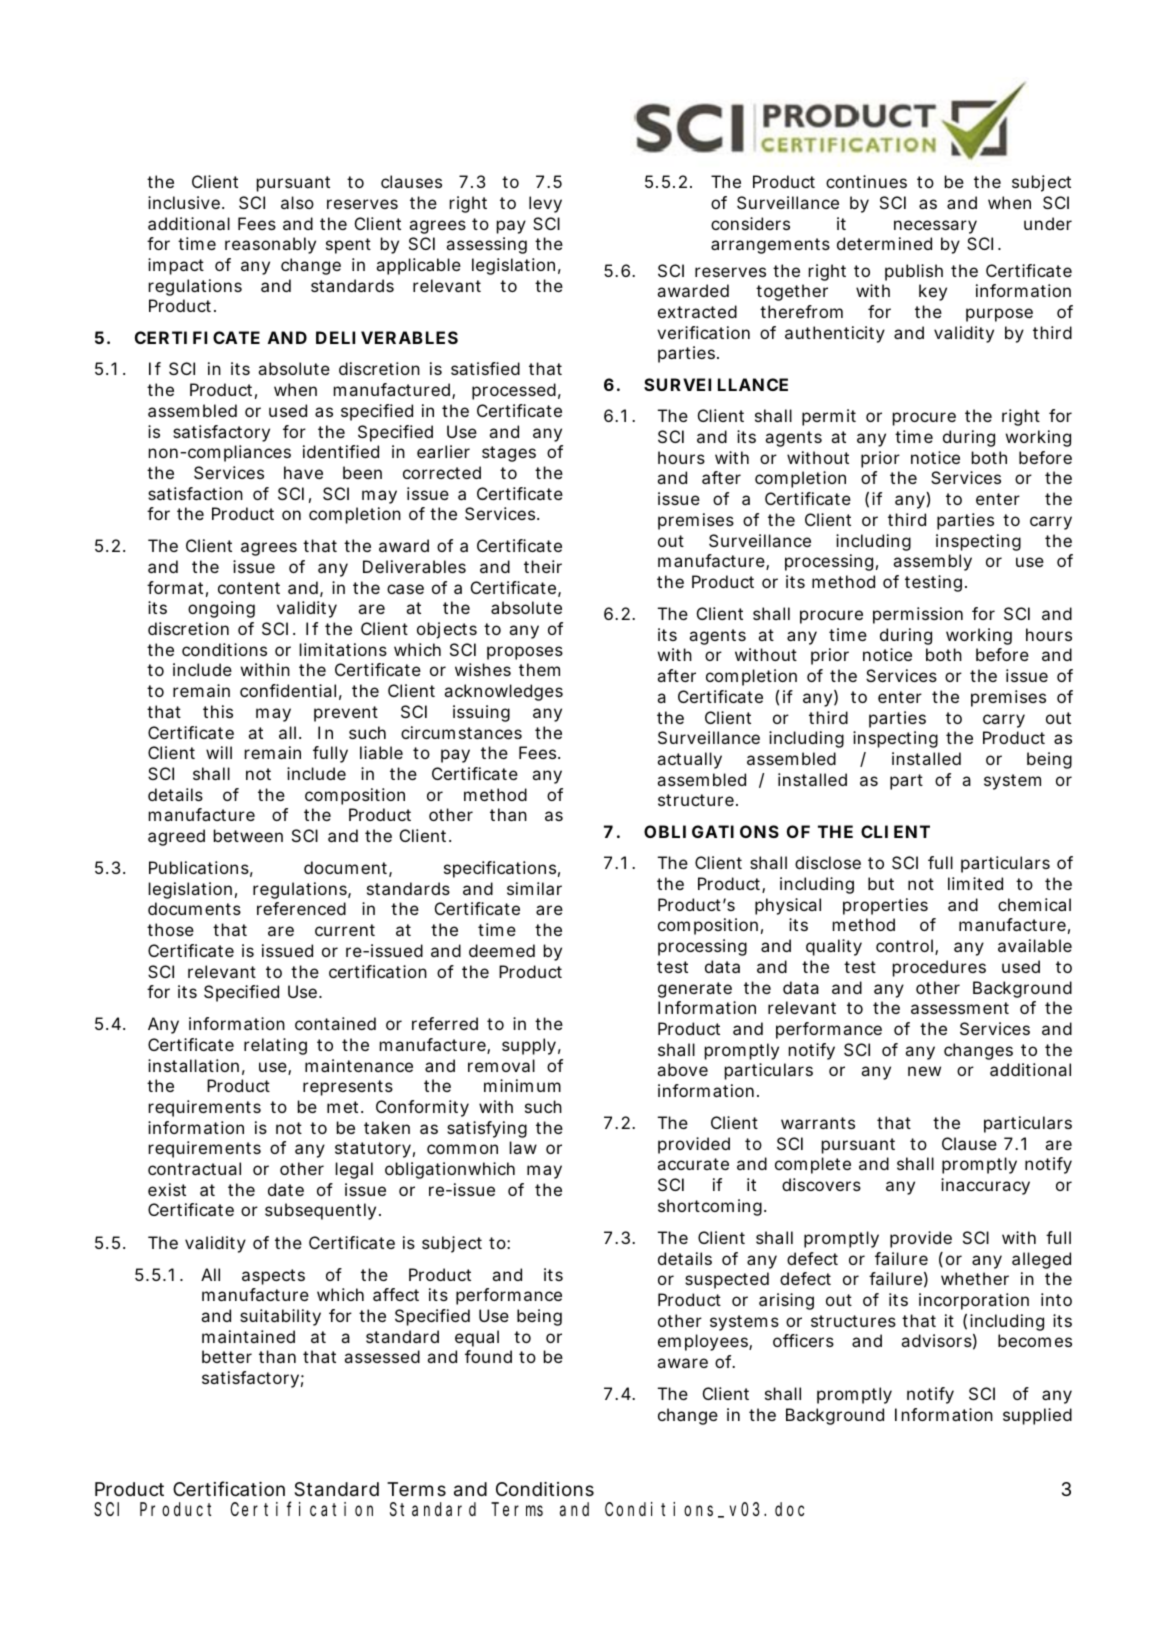 The height and width of the page is (1638, 1158). Describe the element at coordinates (545, 204) in the page. I see `levy` at that location.
